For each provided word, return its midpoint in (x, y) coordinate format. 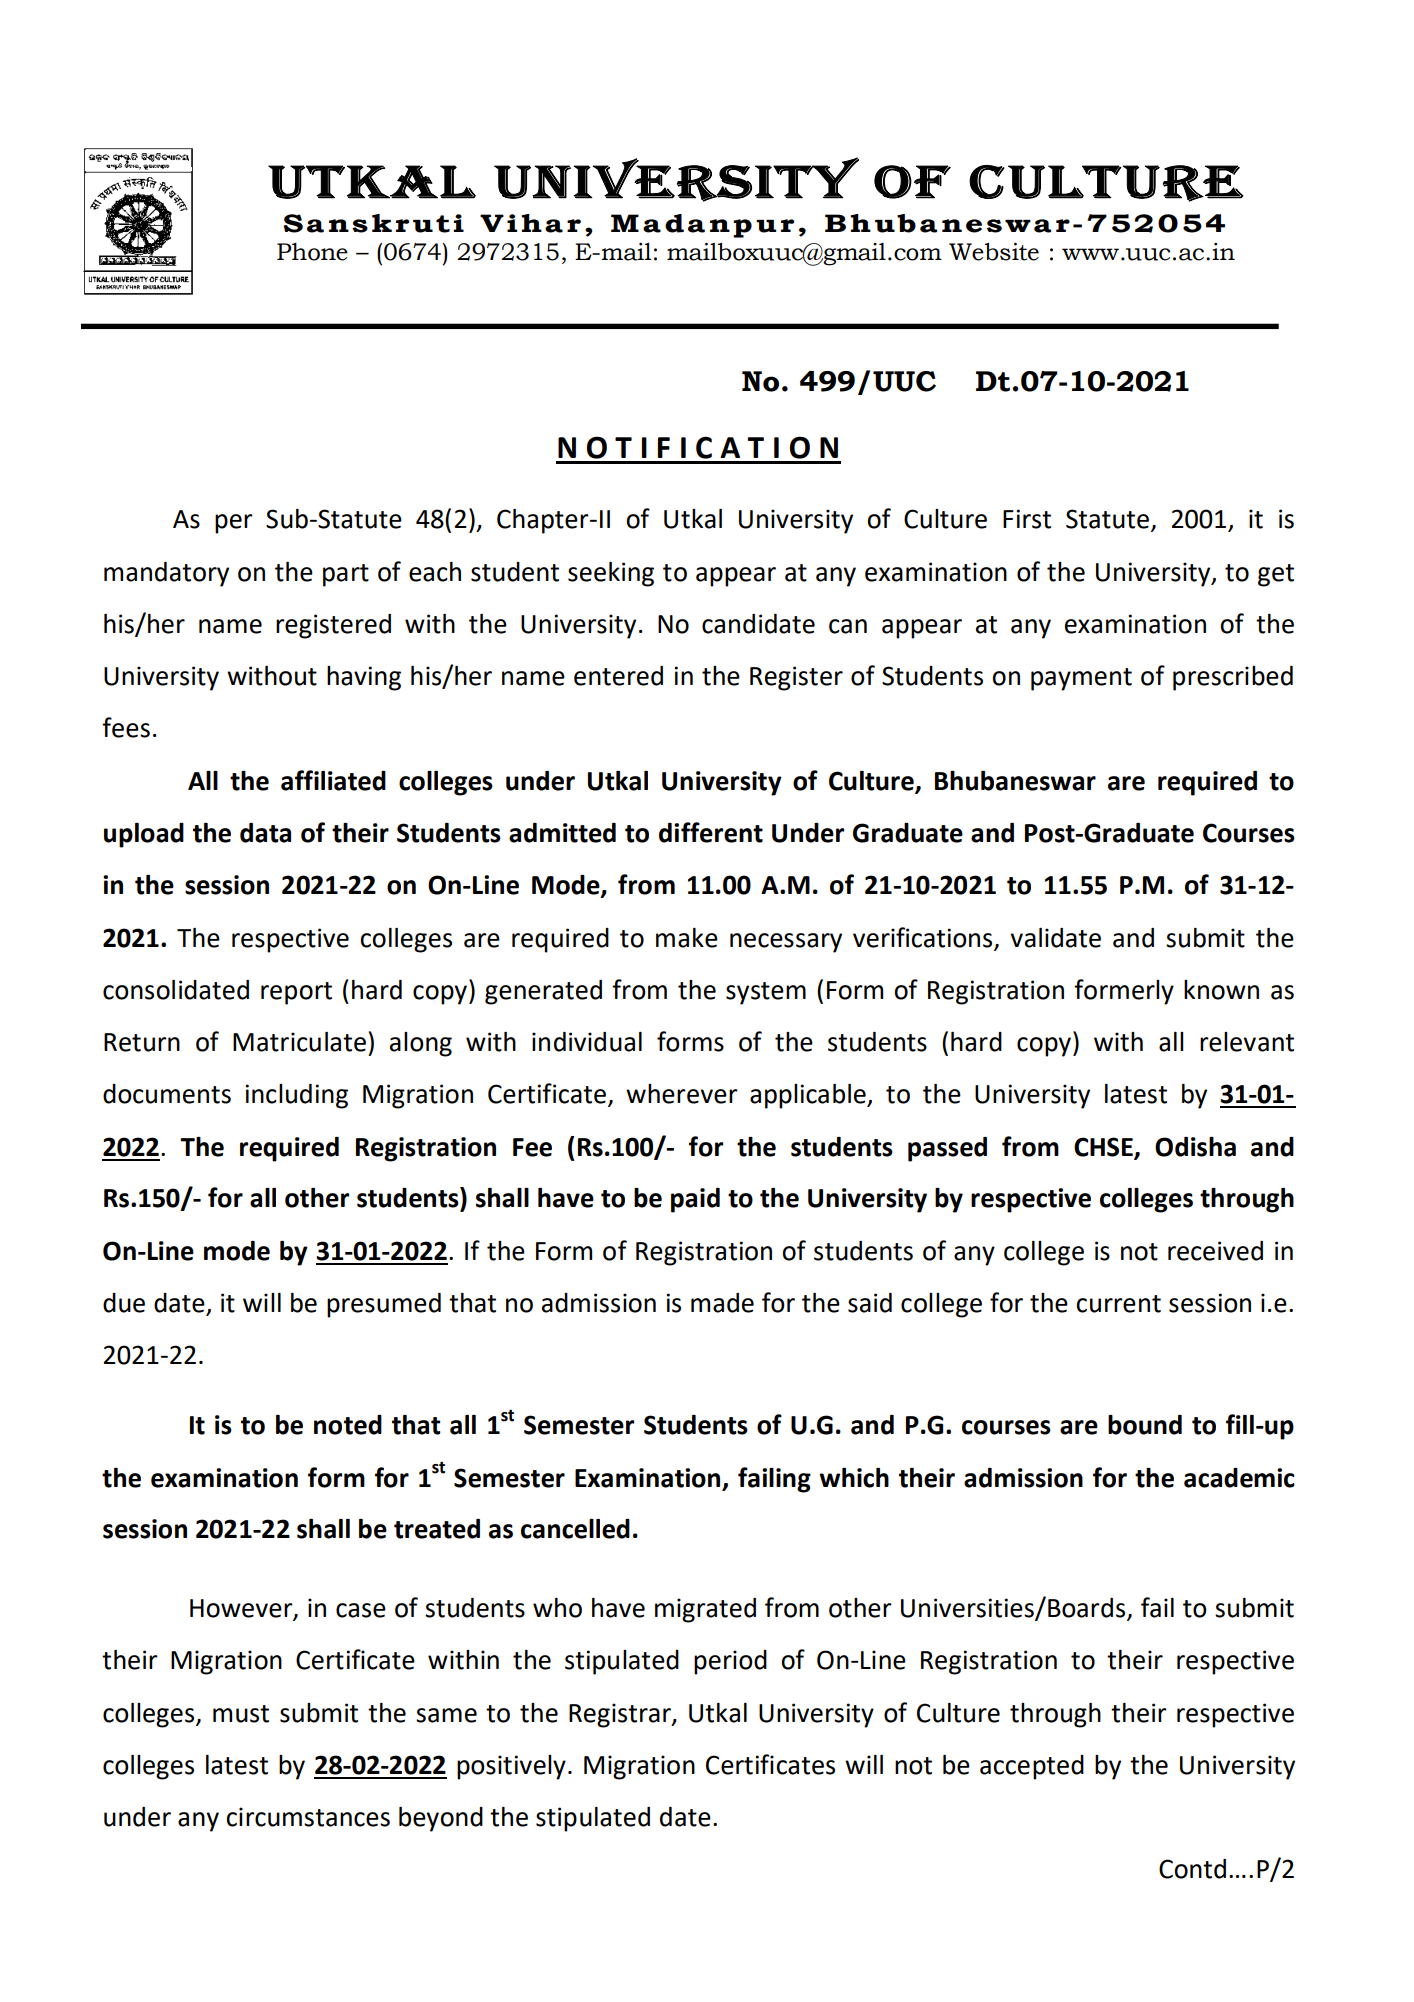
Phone (312, 251)
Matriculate (299, 1042)
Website (994, 251)
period (730, 1662)
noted (348, 1425)
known (1221, 990)
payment (1081, 679)
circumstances (308, 1817)
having (364, 678)
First (1027, 519)
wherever (682, 1094)
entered (618, 676)
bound (1145, 1425)
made (722, 1303)
